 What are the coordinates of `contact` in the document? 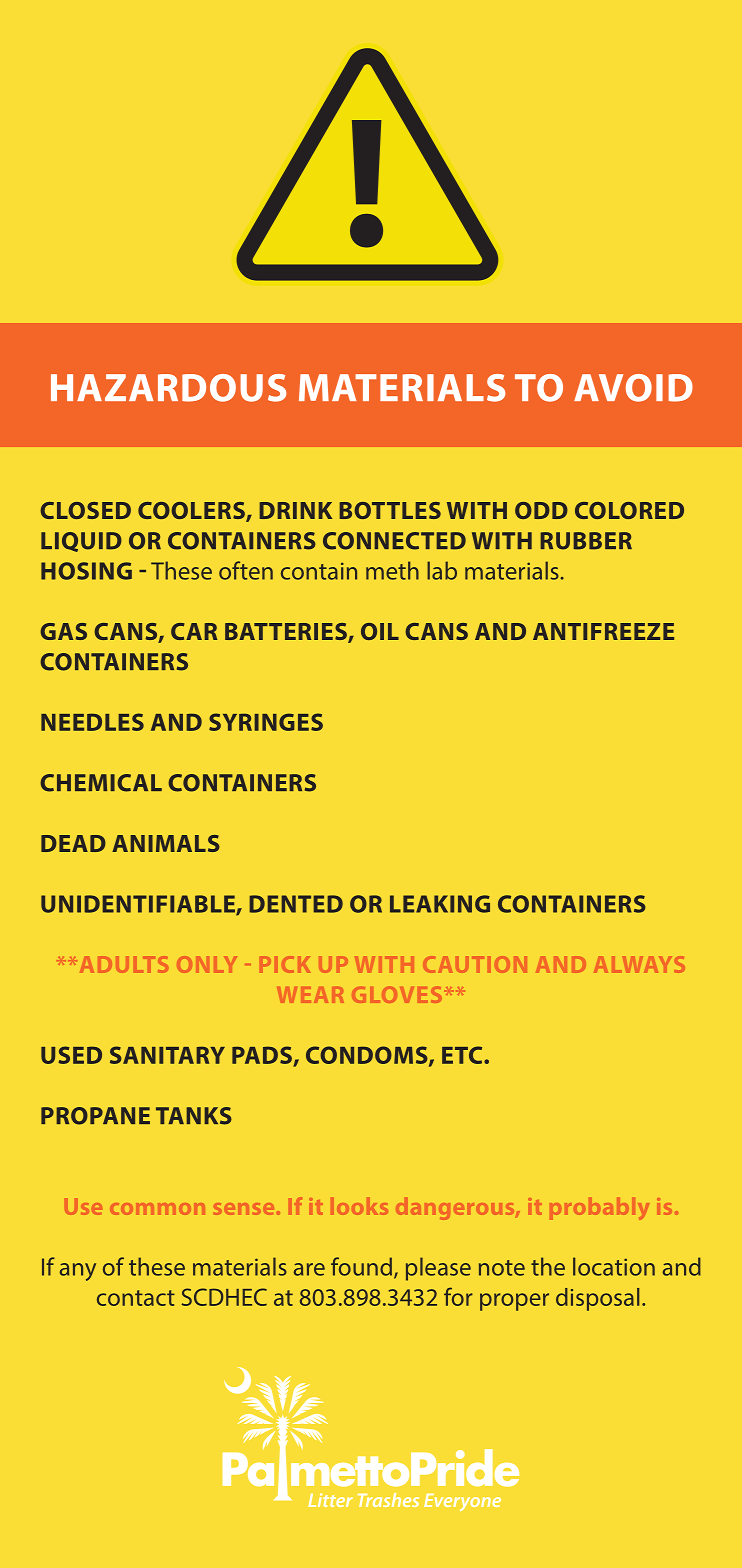 It's located at (136, 1298).
